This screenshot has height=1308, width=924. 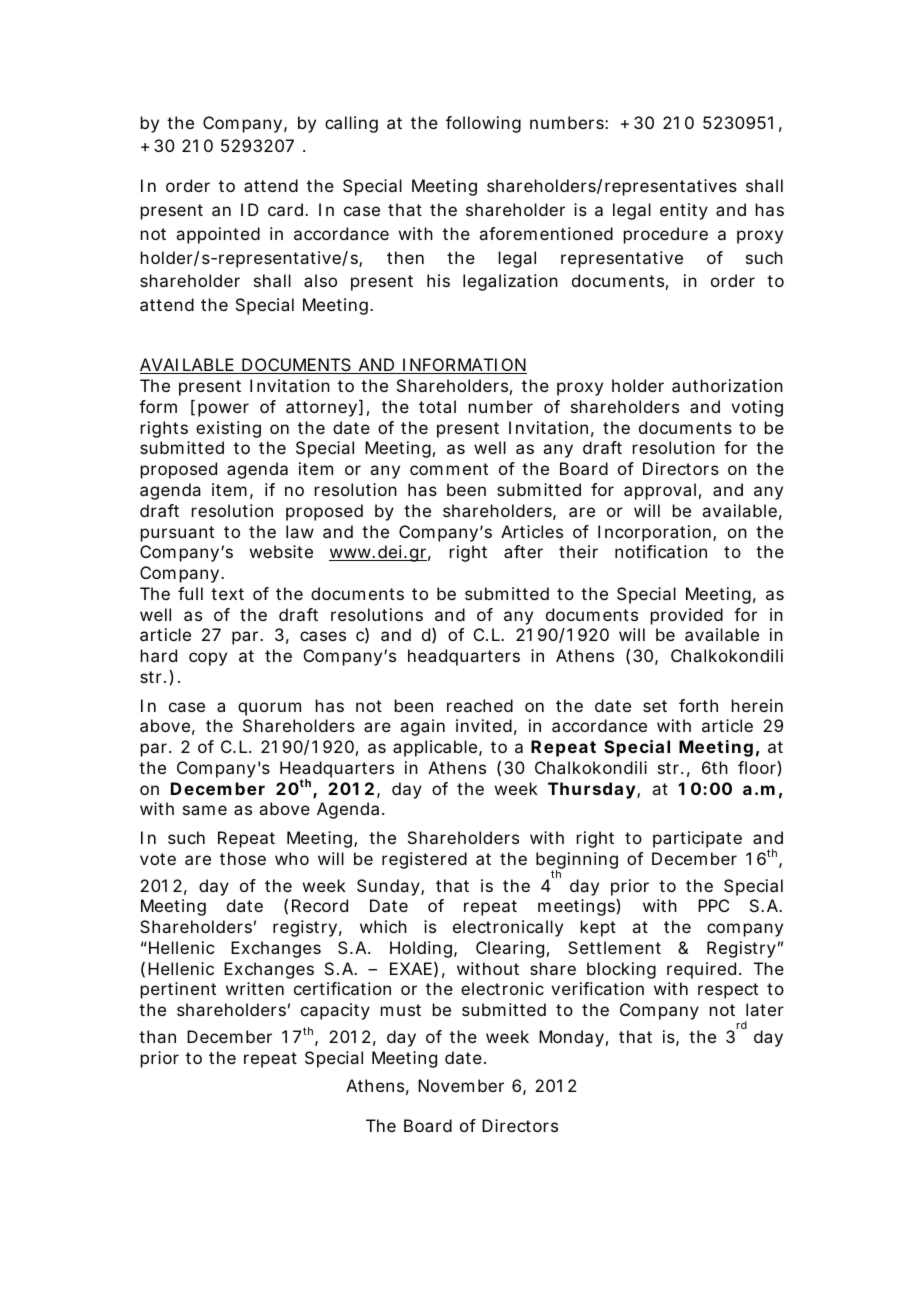 I want to click on quorum, so click(x=269, y=709).
